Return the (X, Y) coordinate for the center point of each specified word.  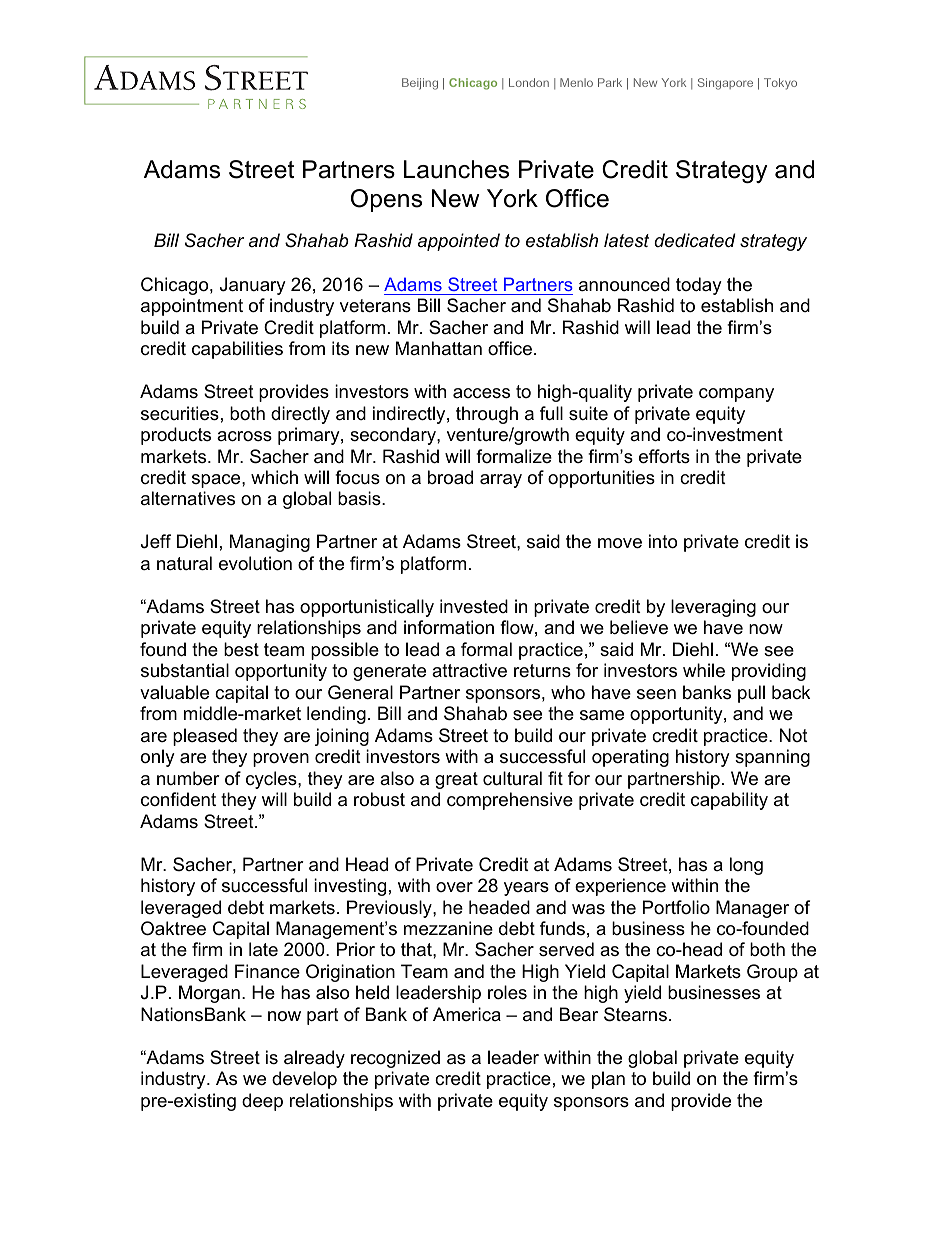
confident (178, 799)
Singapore (725, 84)
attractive (469, 670)
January (253, 286)
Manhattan (439, 348)
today (699, 286)
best (241, 649)
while (704, 670)
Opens (386, 200)
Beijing (420, 84)
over (454, 887)
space (217, 481)
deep (262, 1102)
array (501, 481)
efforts (664, 456)
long (746, 866)
